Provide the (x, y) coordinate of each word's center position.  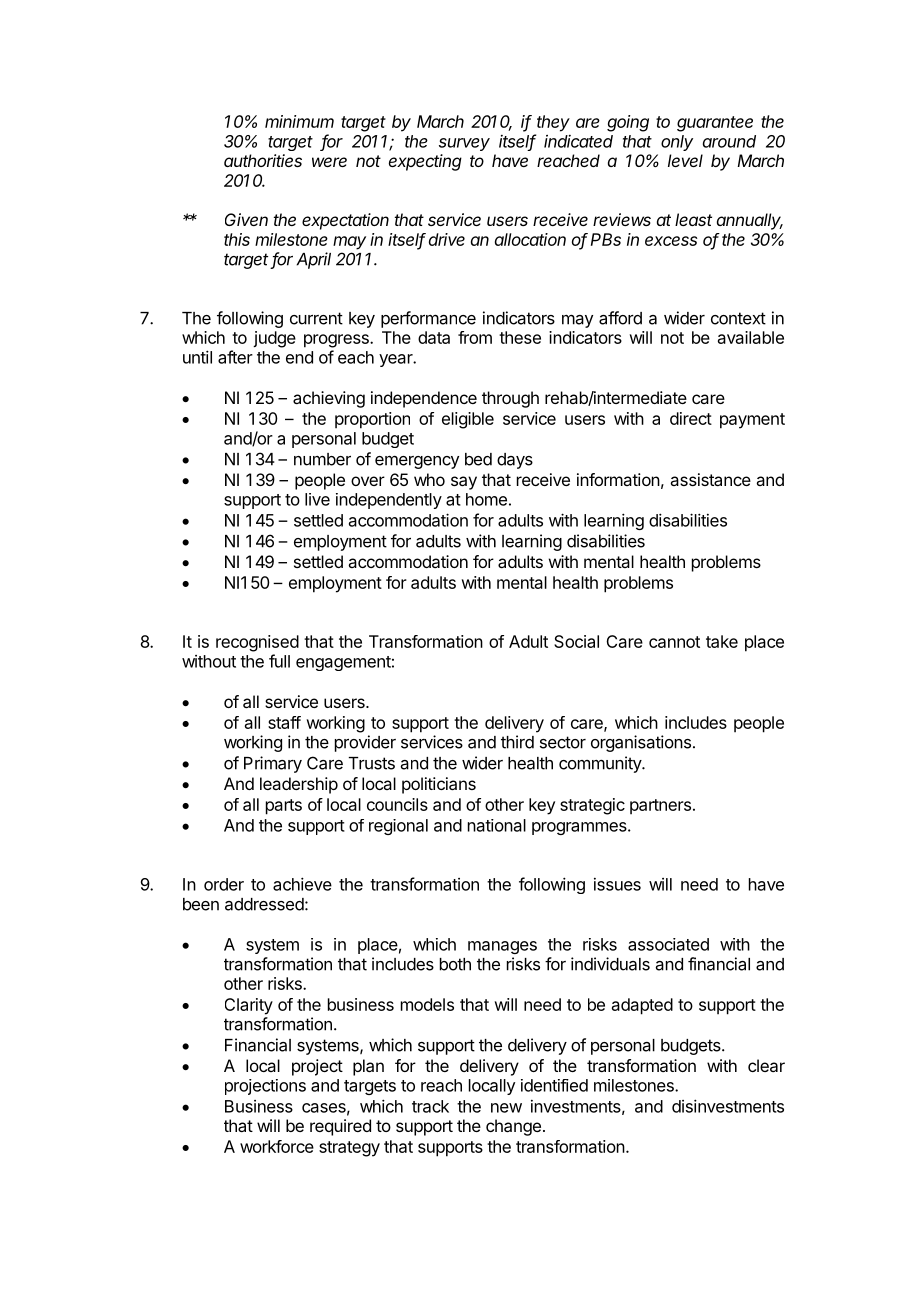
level (685, 160)
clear (766, 1065)
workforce (277, 1146)
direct (691, 418)
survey (464, 144)
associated (668, 944)
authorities (263, 160)
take (722, 641)
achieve (302, 884)
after (235, 357)
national (497, 825)
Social (576, 641)
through (510, 399)
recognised (257, 643)
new (506, 1108)
